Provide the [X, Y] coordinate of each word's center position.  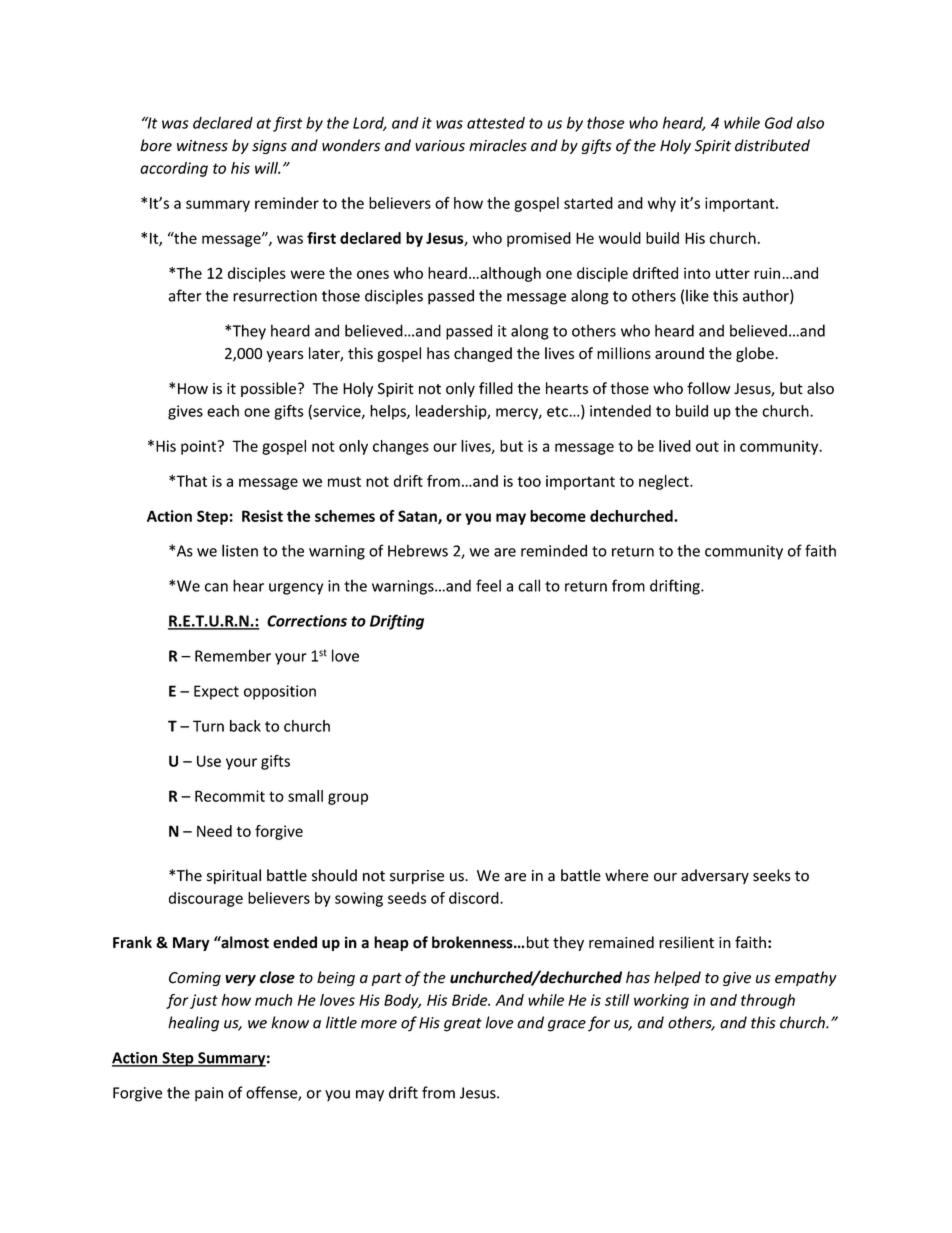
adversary [715, 876]
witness [202, 146]
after [185, 295]
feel [488, 585]
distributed [772, 145]
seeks [772, 875]
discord [475, 898]
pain [209, 1094]
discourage [206, 899]
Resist [262, 516]
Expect [216, 692]
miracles [498, 145]
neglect [665, 482]
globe [756, 354]
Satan [418, 517]
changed [483, 354]
